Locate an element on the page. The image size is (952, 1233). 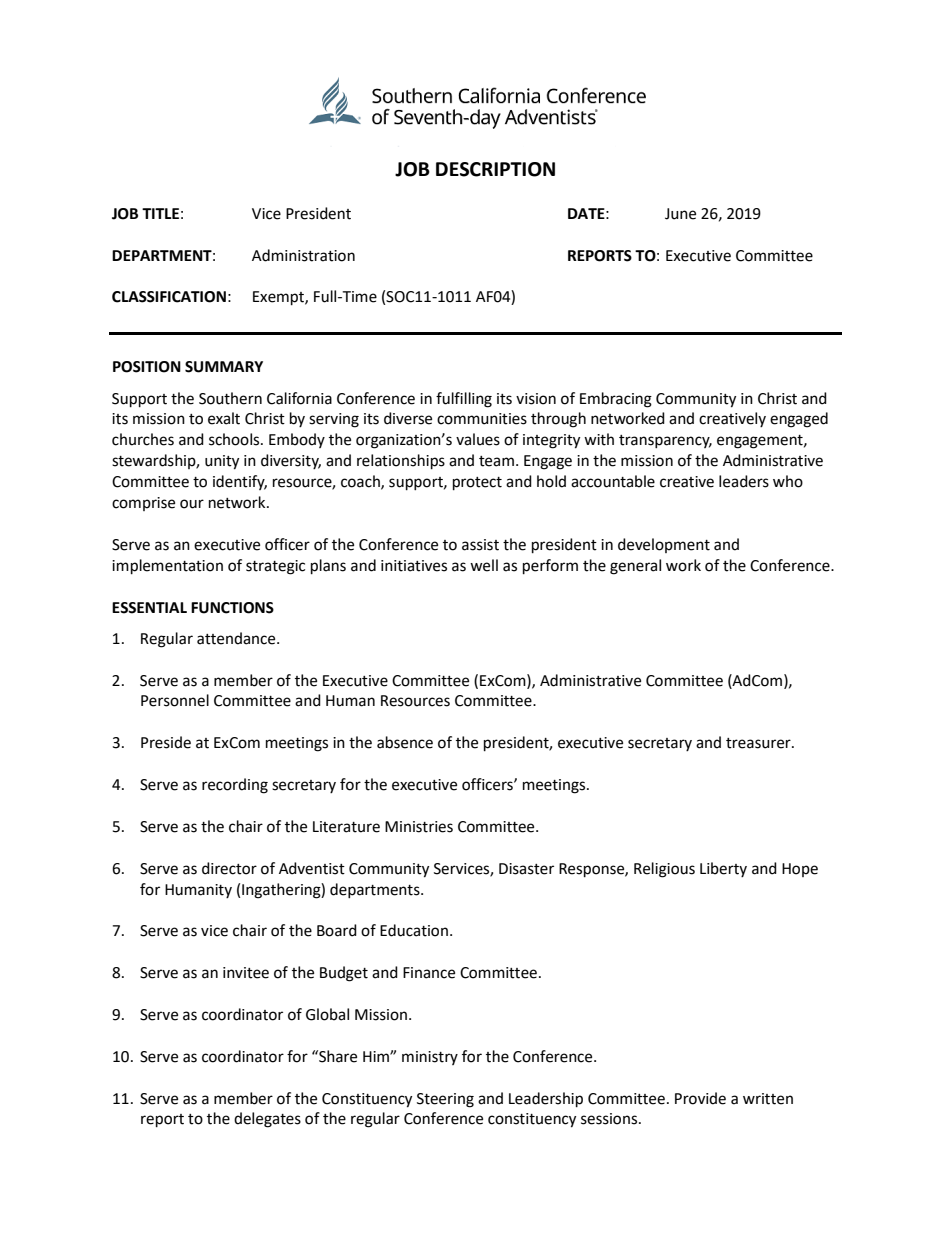
Ministries is located at coordinates (419, 827).
